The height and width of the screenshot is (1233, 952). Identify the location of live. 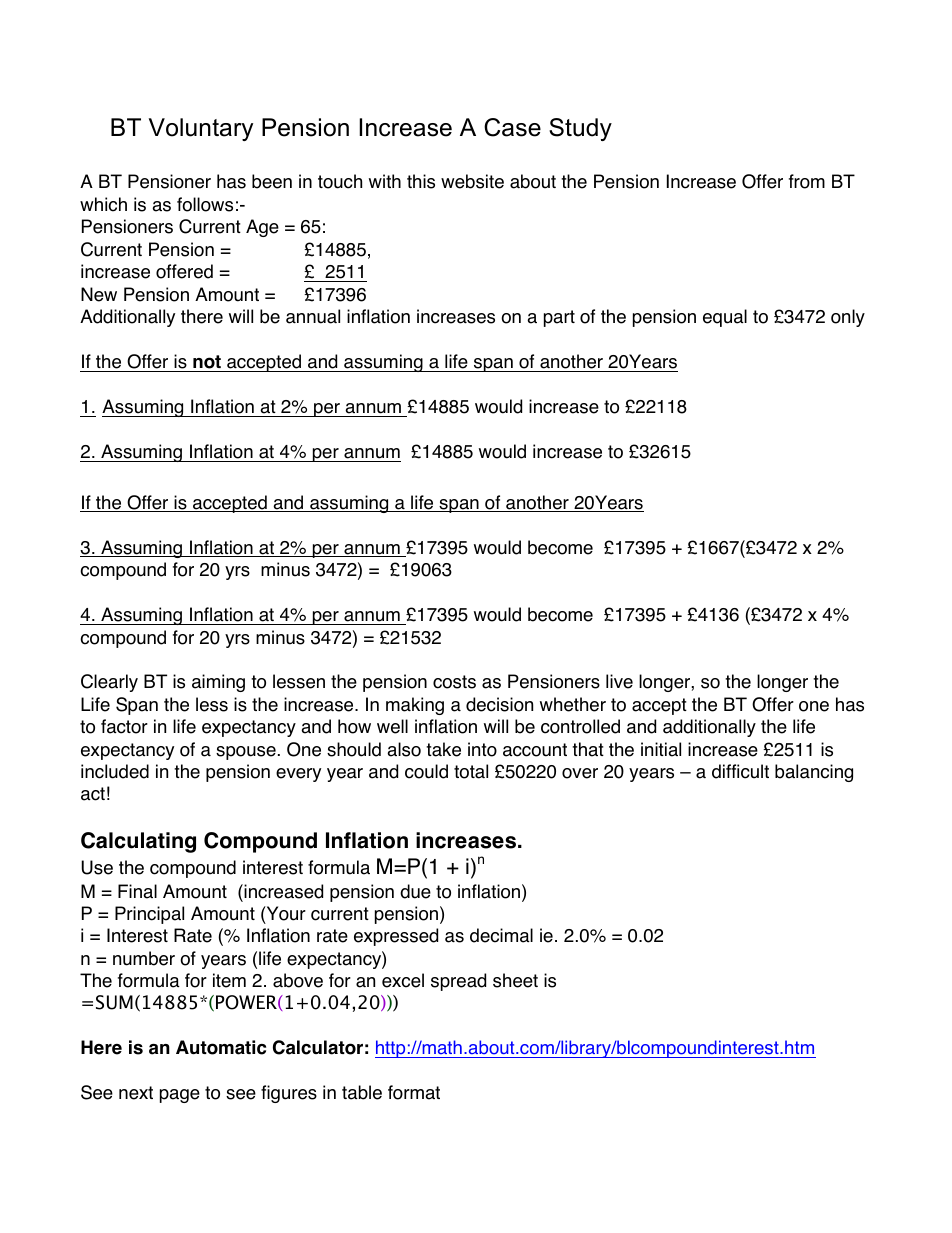
(619, 681).
